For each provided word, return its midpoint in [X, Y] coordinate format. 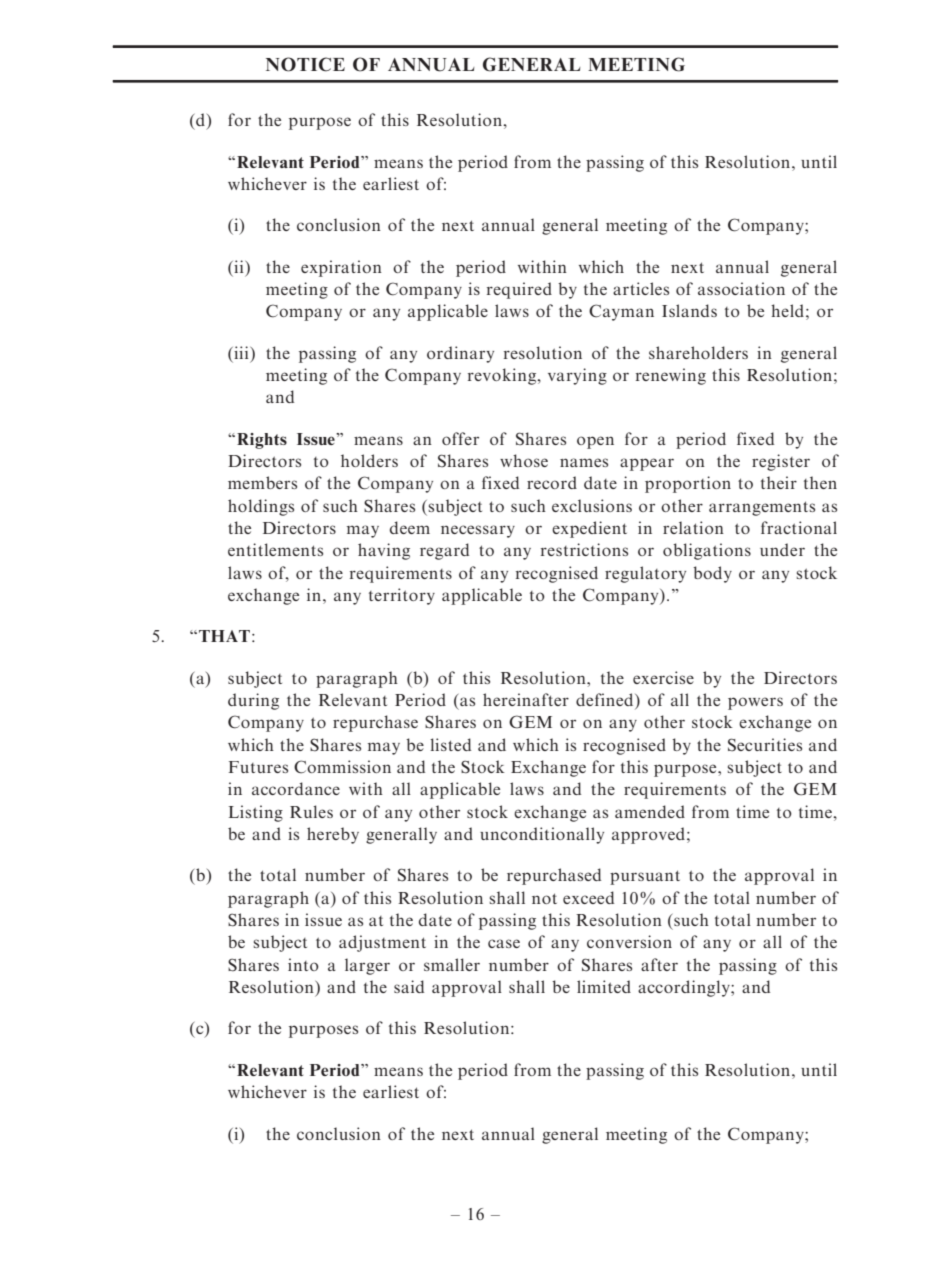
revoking [503, 376]
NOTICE [305, 64]
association [741, 288]
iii [241, 352]
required [519, 290]
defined [606, 701]
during [253, 701]
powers [755, 703]
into [303, 964]
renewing [671, 376]
